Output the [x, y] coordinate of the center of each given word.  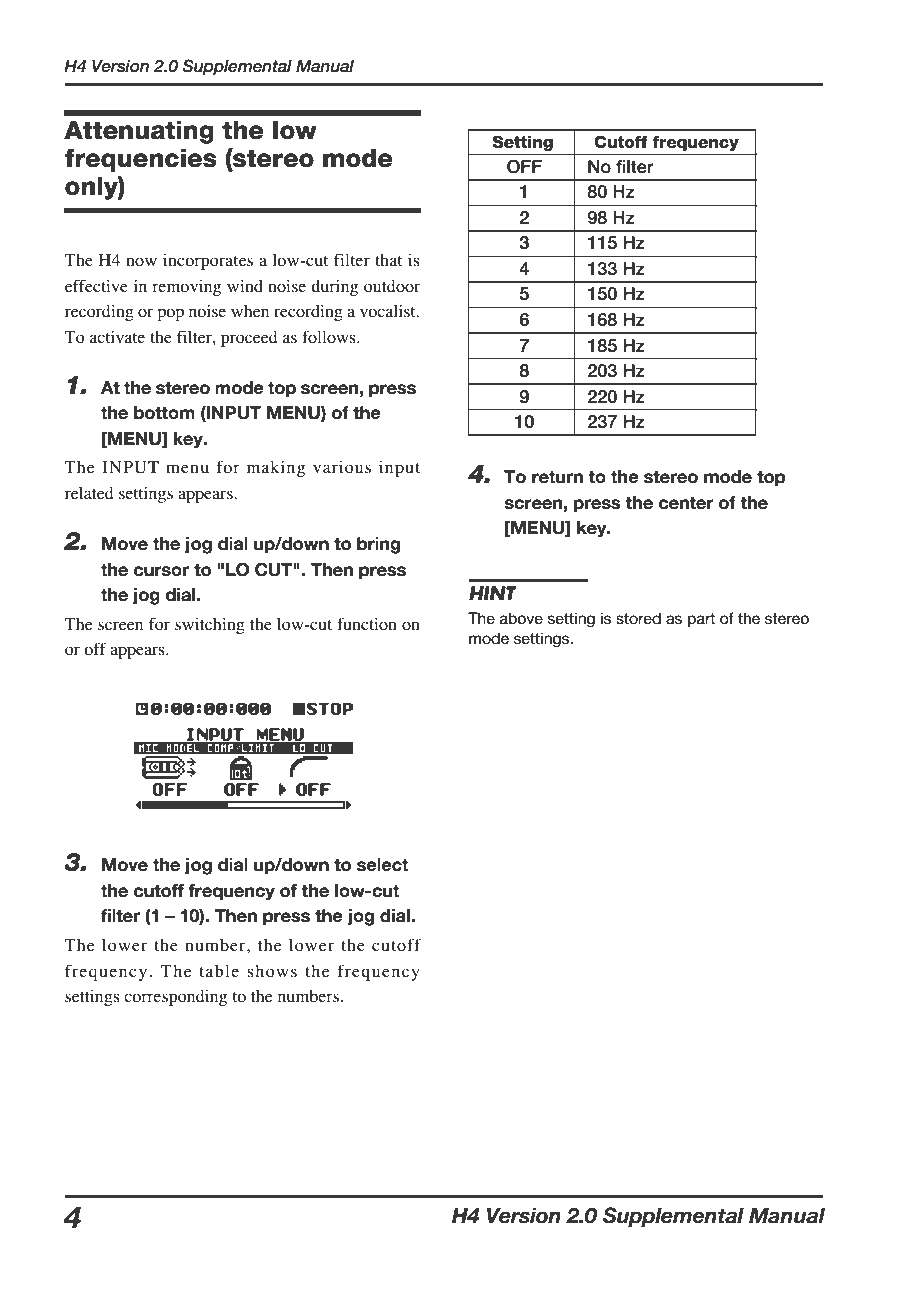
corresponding [175, 998]
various [342, 467]
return [557, 477]
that [388, 260]
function [367, 623]
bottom [164, 413]
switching [210, 625]
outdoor [392, 286]
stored [638, 618]
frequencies [141, 160]
